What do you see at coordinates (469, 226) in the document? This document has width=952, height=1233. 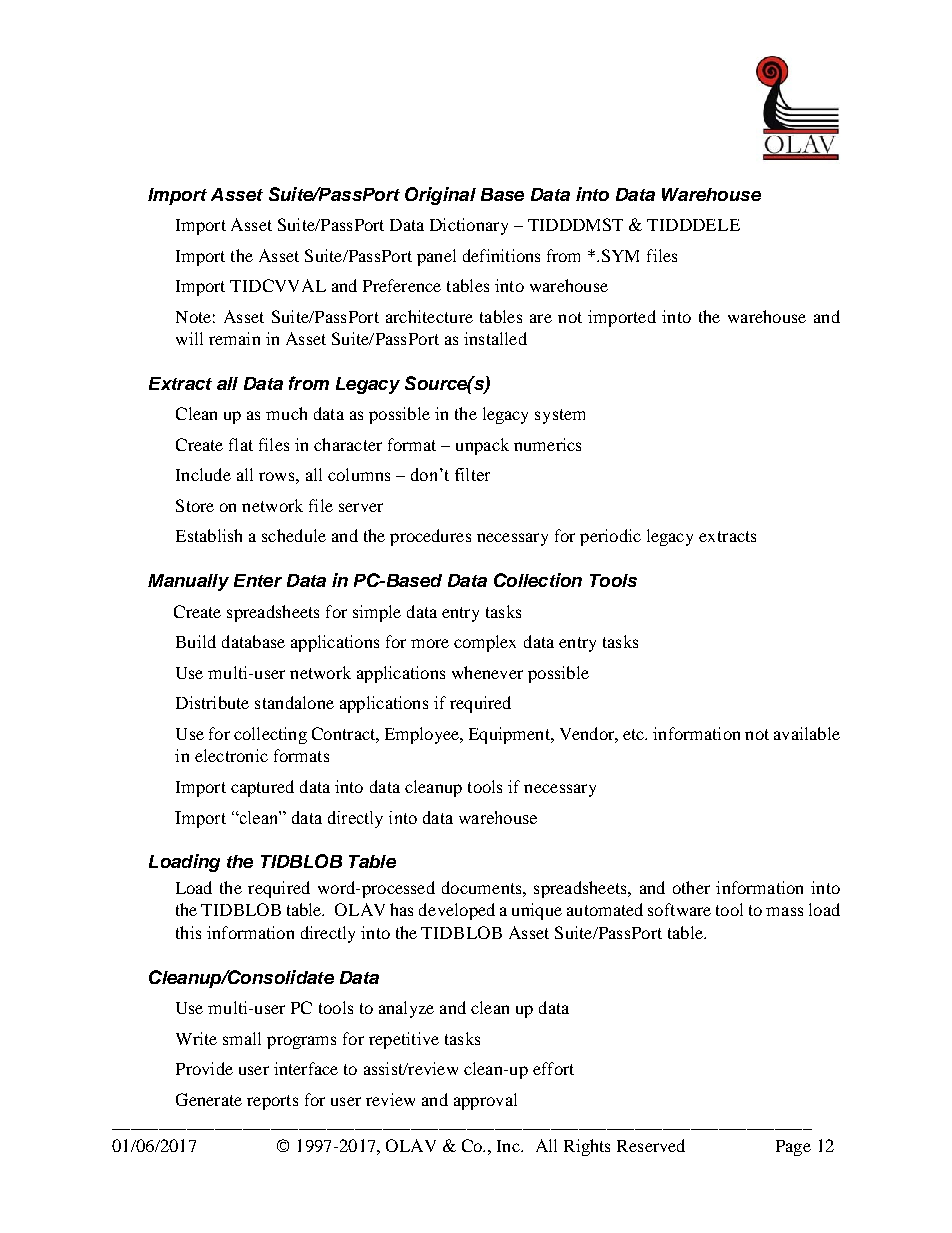 I see `Dictionary` at bounding box center [469, 226].
